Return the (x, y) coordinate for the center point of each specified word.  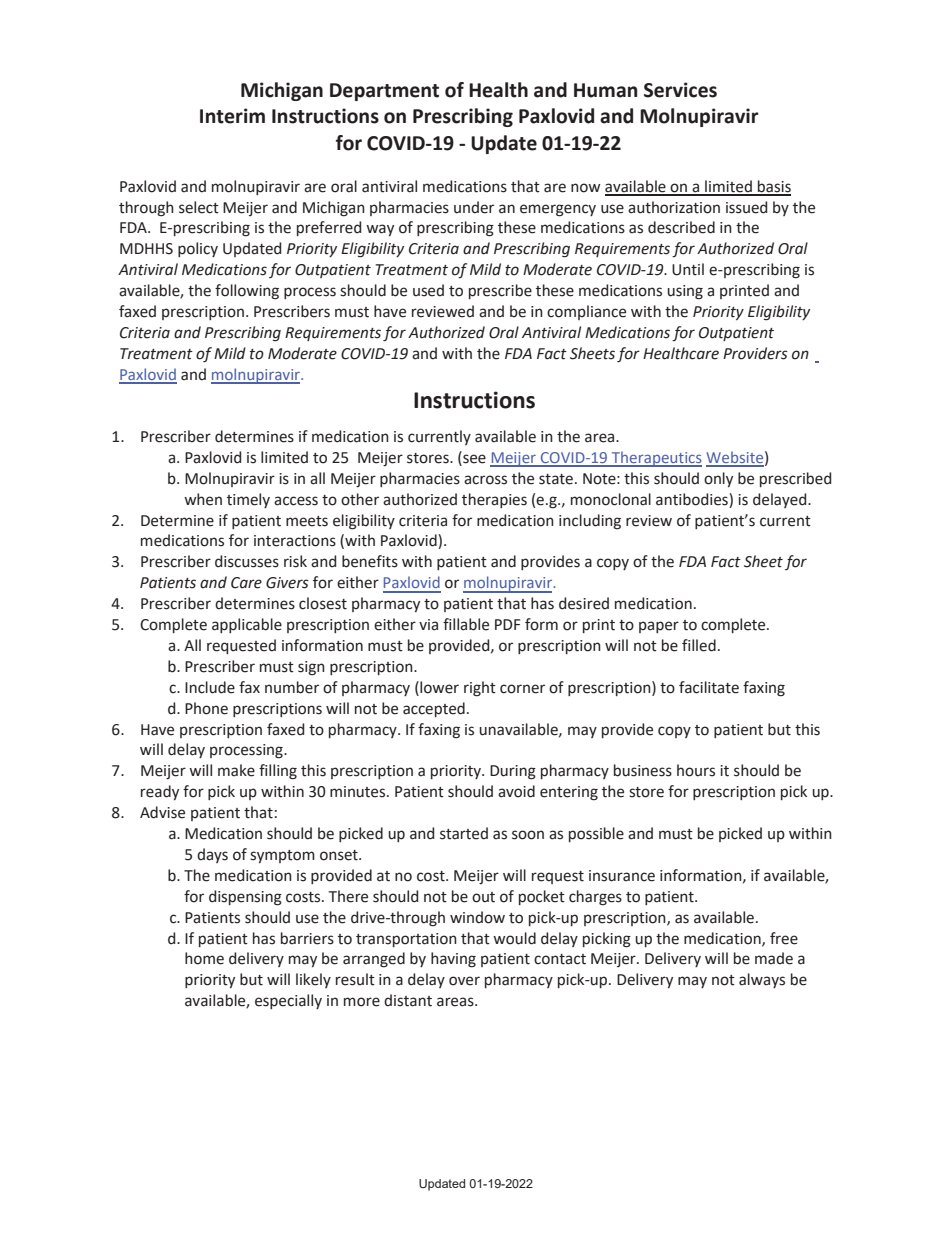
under (474, 207)
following (247, 292)
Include (210, 687)
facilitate (709, 687)
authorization (674, 207)
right (480, 689)
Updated (442, 1185)
